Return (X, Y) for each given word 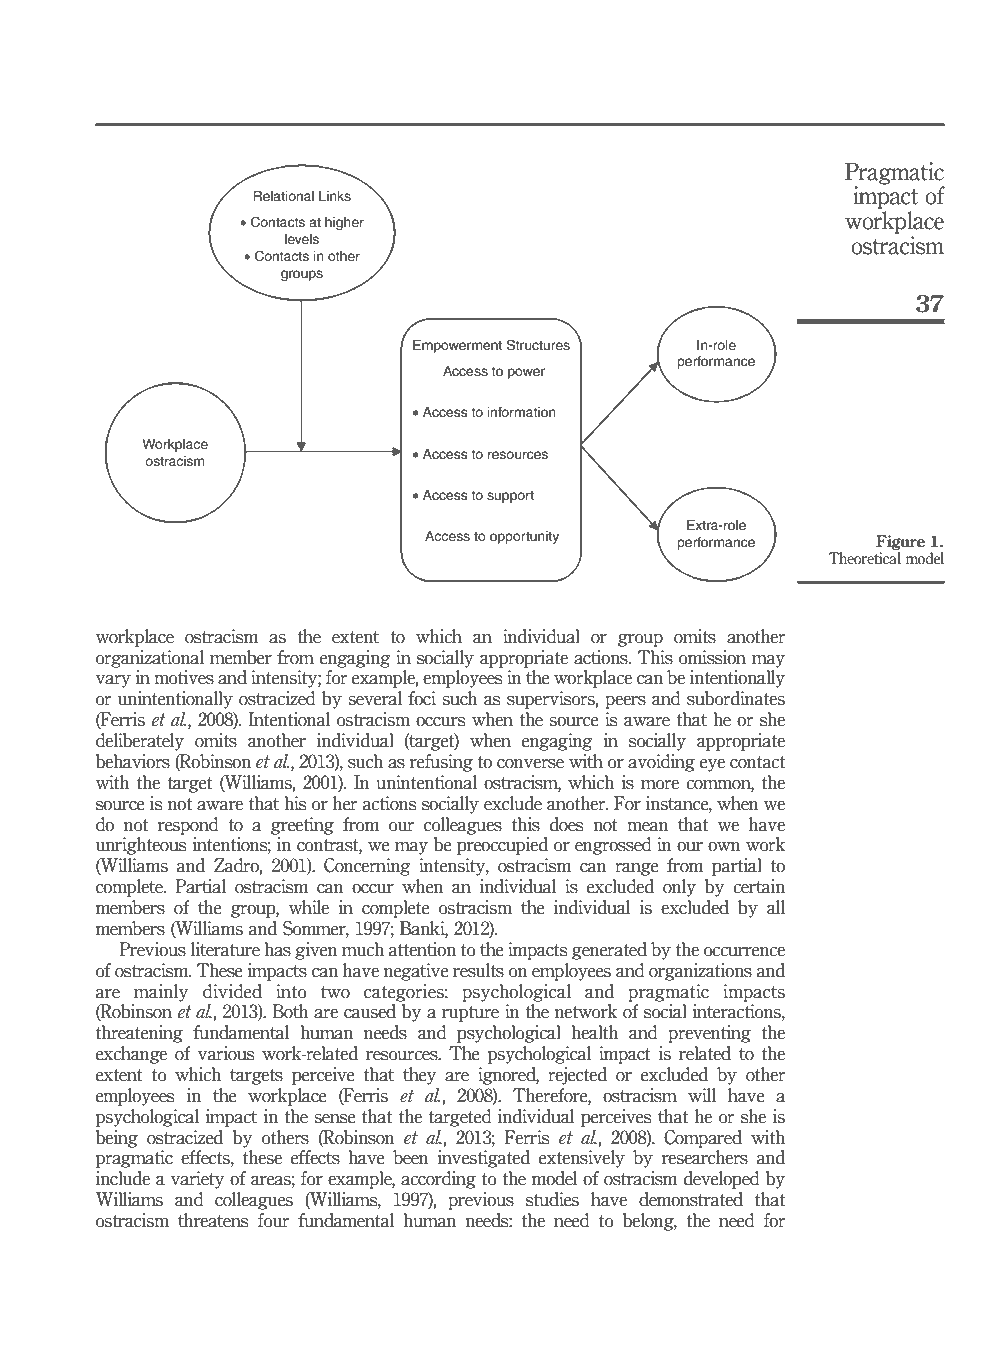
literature (225, 949)
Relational (283, 196)
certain (759, 886)
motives (184, 677)
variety (198, 1180)
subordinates (736, 698)
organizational (150, 659)
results (478, 970)
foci (422, 698)
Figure (900, 544)
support (510, 496)
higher (344, 223)
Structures (538, 345)
